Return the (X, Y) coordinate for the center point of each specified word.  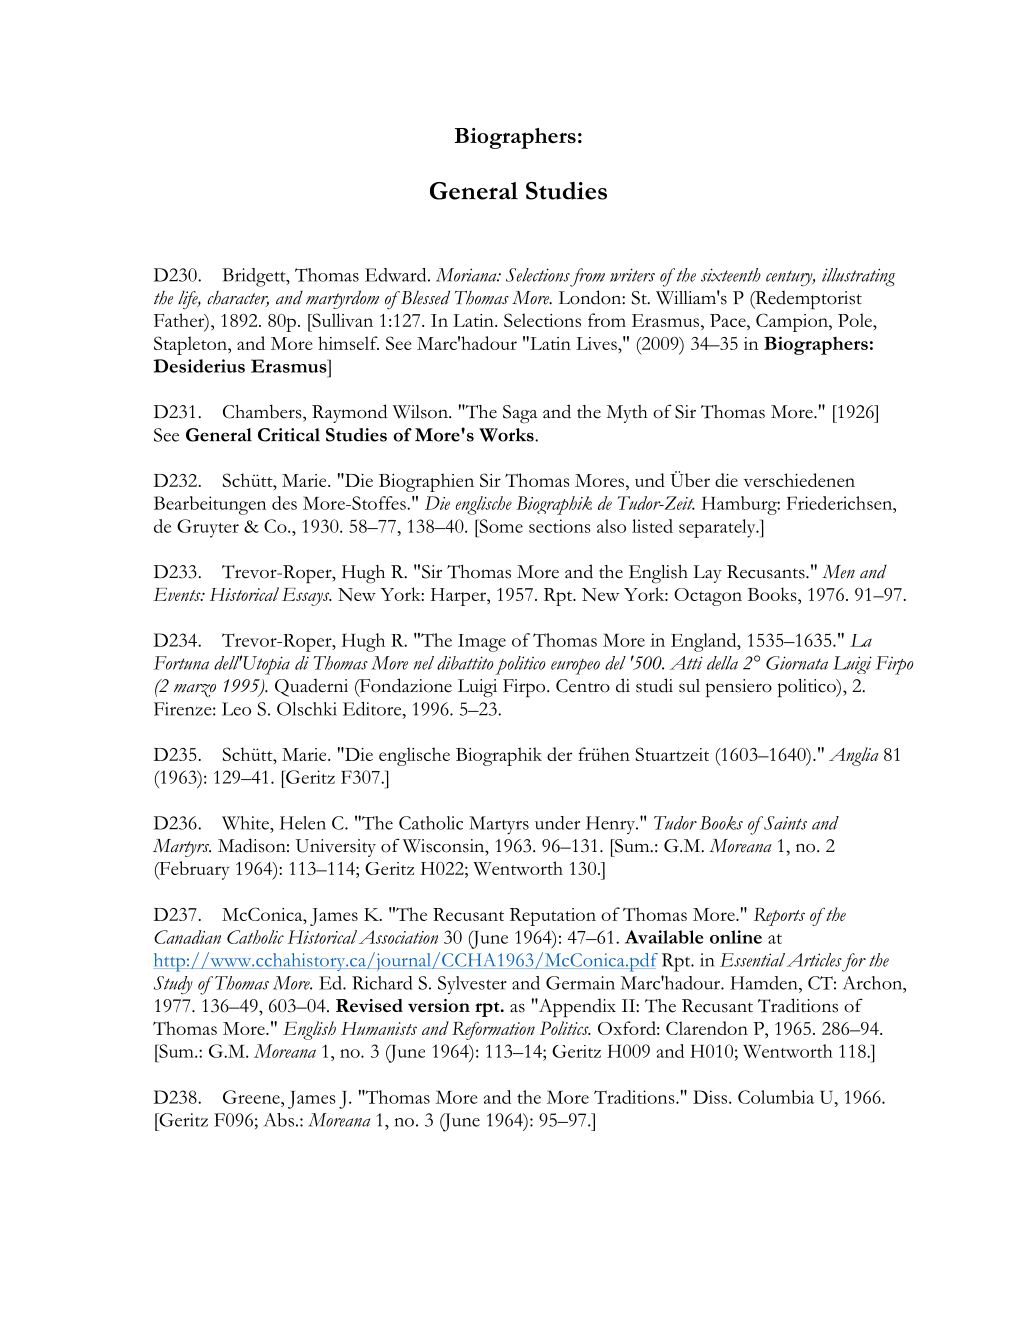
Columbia (776, 1097)
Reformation (493, 1030)
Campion (793, 322)
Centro (583, 686)
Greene (252, 1097)
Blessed (424, 297)
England (705, 642)
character (238, 299)
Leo (236, 709)
